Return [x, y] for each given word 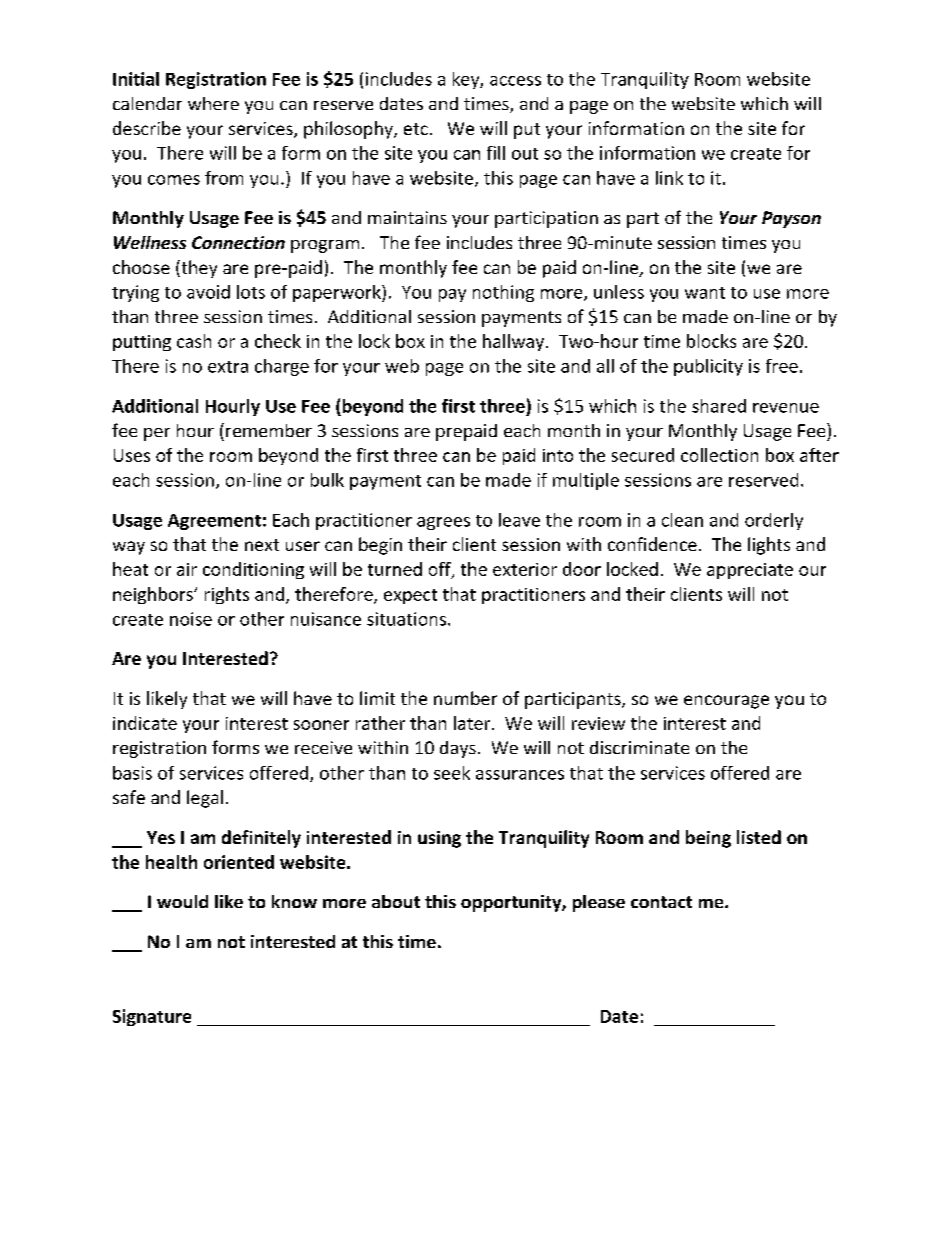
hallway [515, 342]
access [515, 81]
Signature [152, 1017]
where [213, 103]
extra [228, 367]
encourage [726, 702]
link [669, 178]
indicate [145, 723]
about [396, 901]
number [465, 698]
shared [719, 406]
